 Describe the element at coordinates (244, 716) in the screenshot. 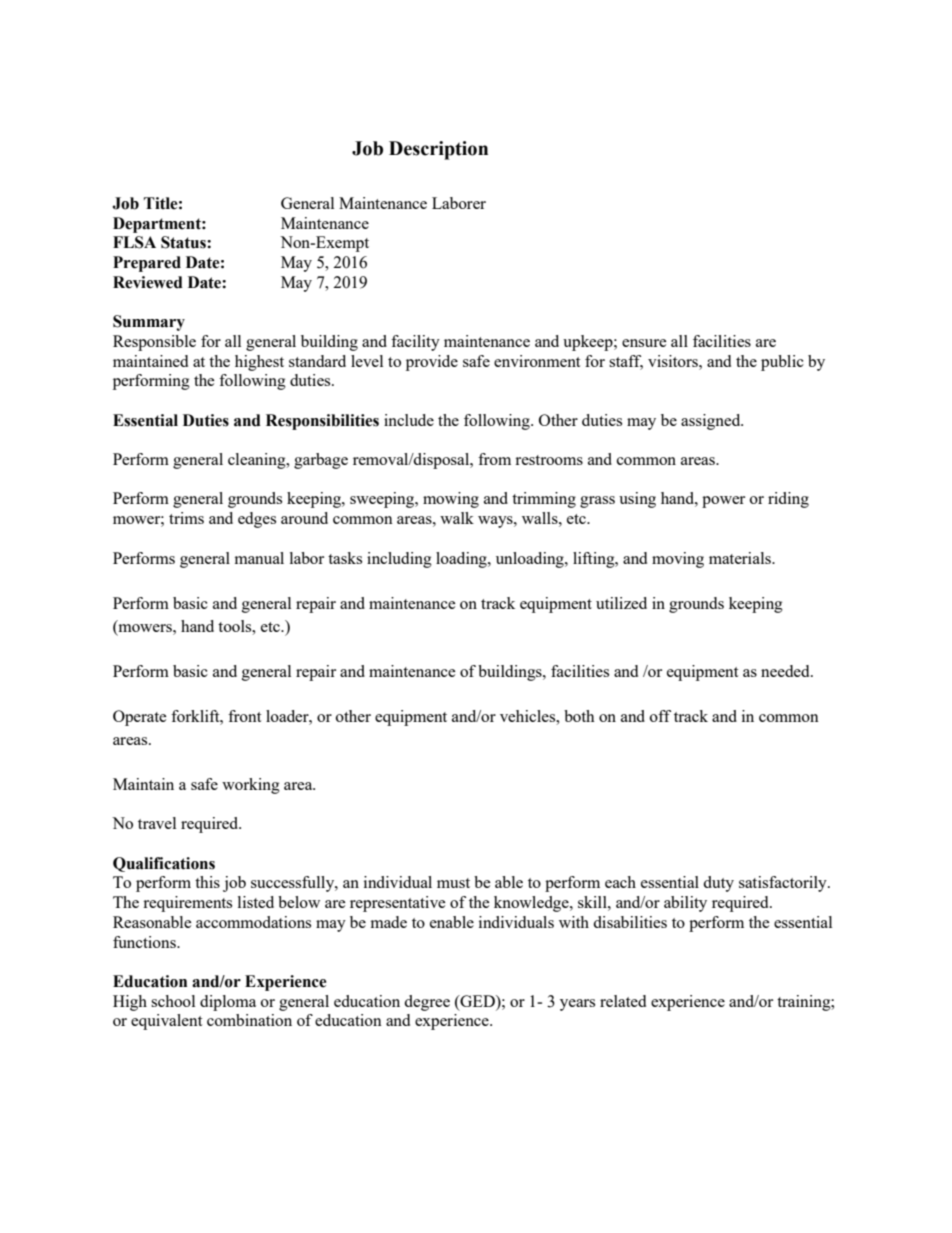

I see `front` at that location.
